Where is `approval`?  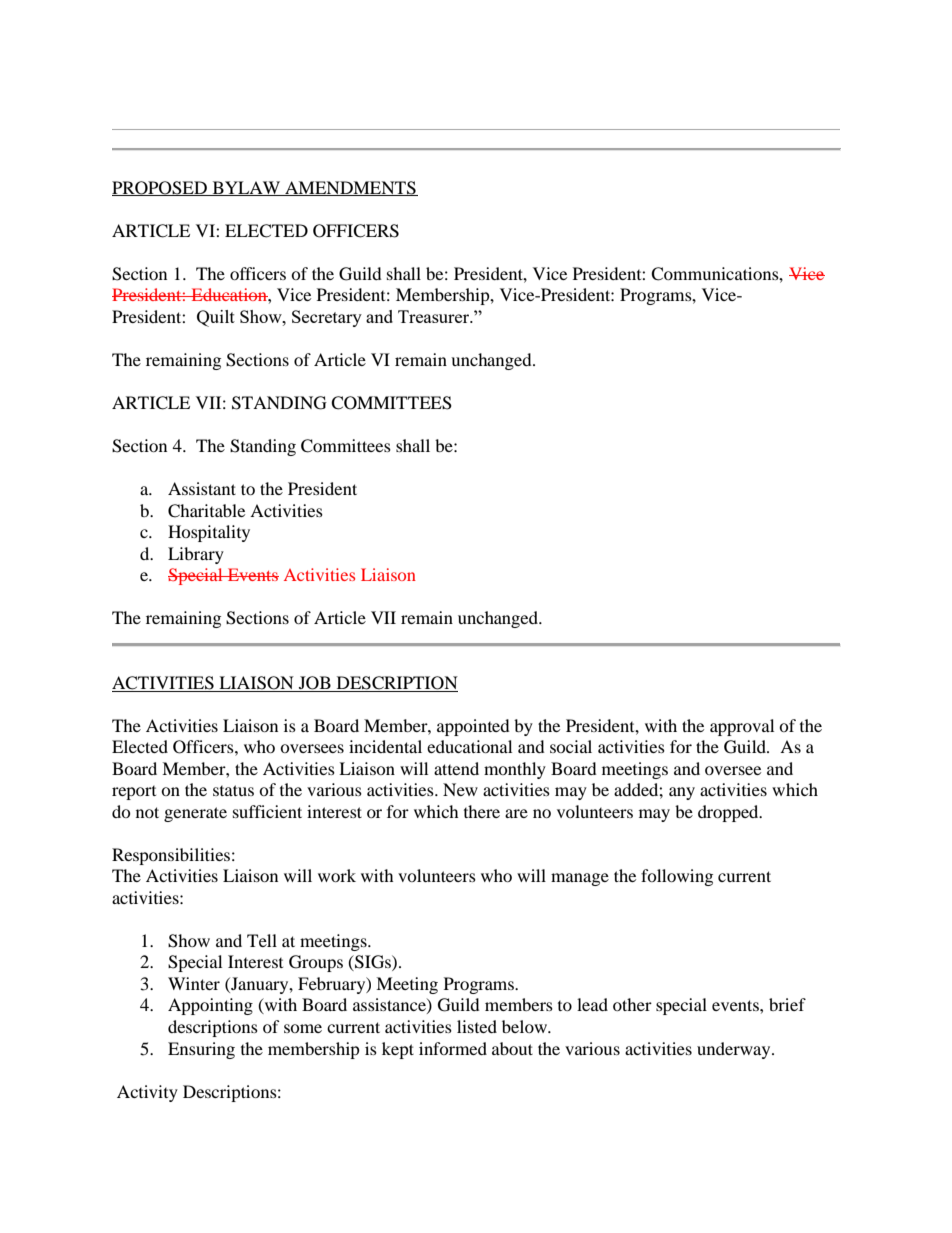 approval is located at coordinates (742, 727).
